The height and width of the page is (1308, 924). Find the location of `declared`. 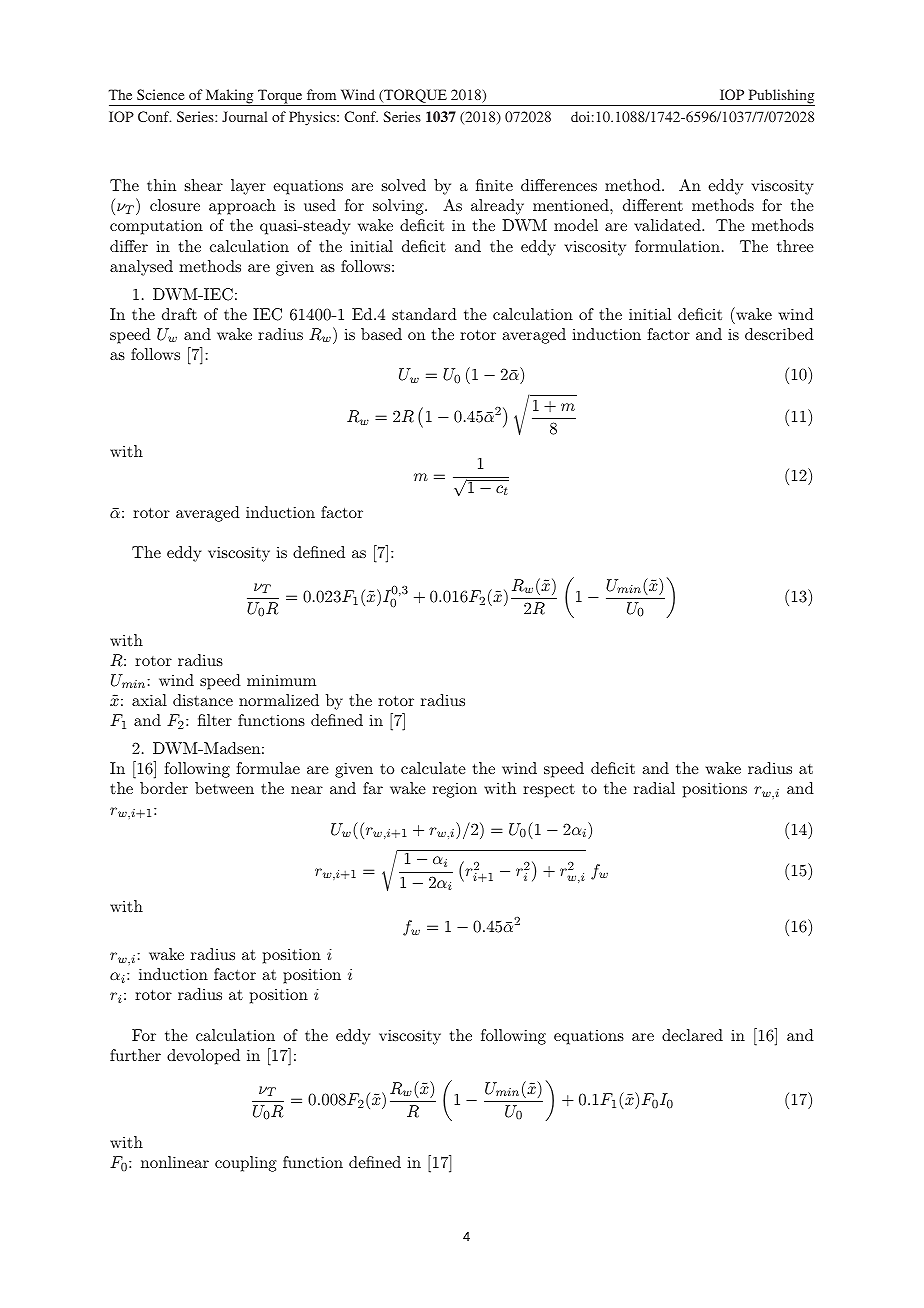

declared is located at coordinates (692, 1035).
